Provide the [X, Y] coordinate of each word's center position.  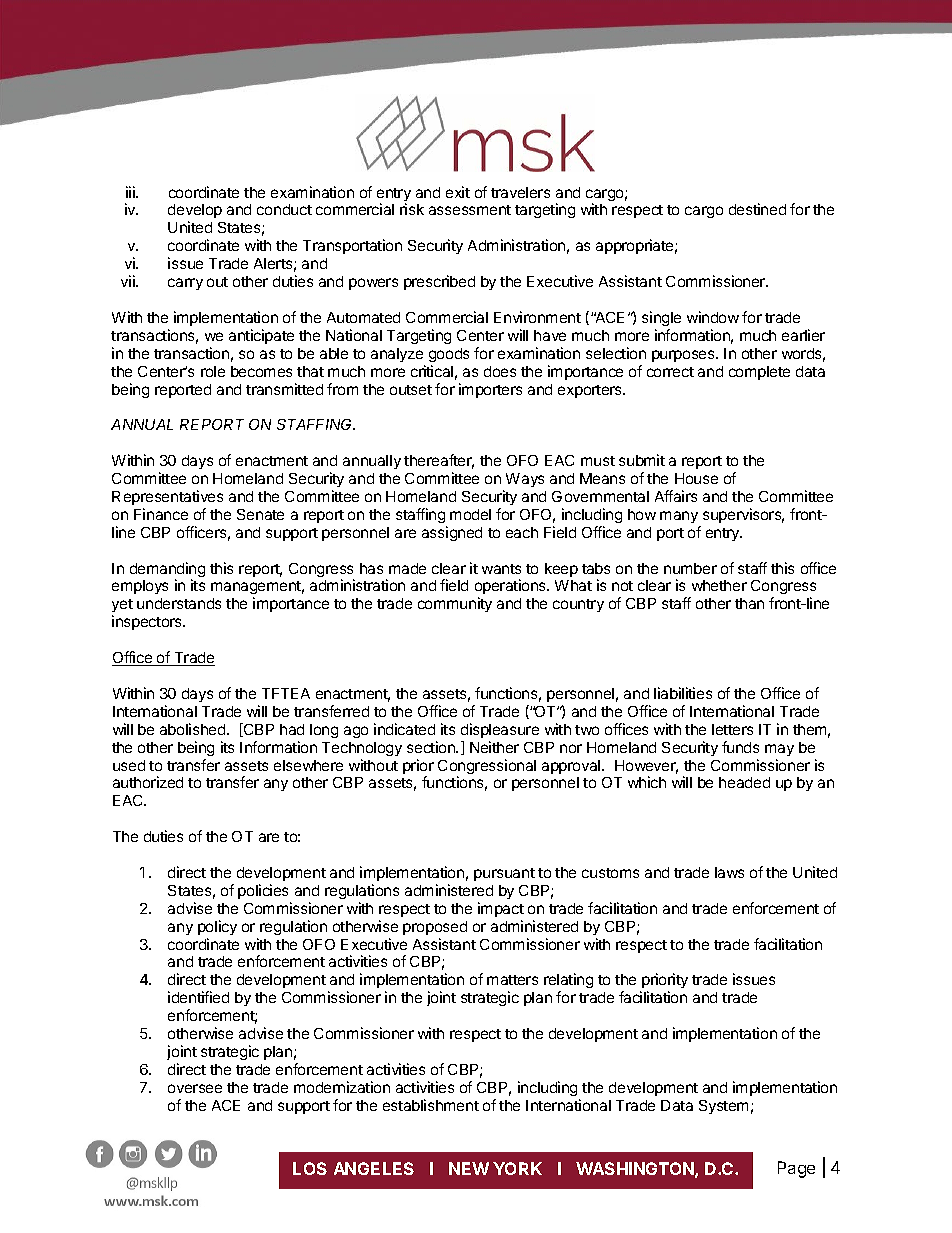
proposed [435, 928]
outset [411, 390]
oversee [195, 1088]
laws [729, 872]
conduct [284, 209]
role [213, 371]
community [455, 604]
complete [759, 373]
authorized [148, 782]
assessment [470, 210]
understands [179, 603]
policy [217, 927]
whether [719, 585]
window [713, 317]
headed [744, 782]
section [432, 747]
